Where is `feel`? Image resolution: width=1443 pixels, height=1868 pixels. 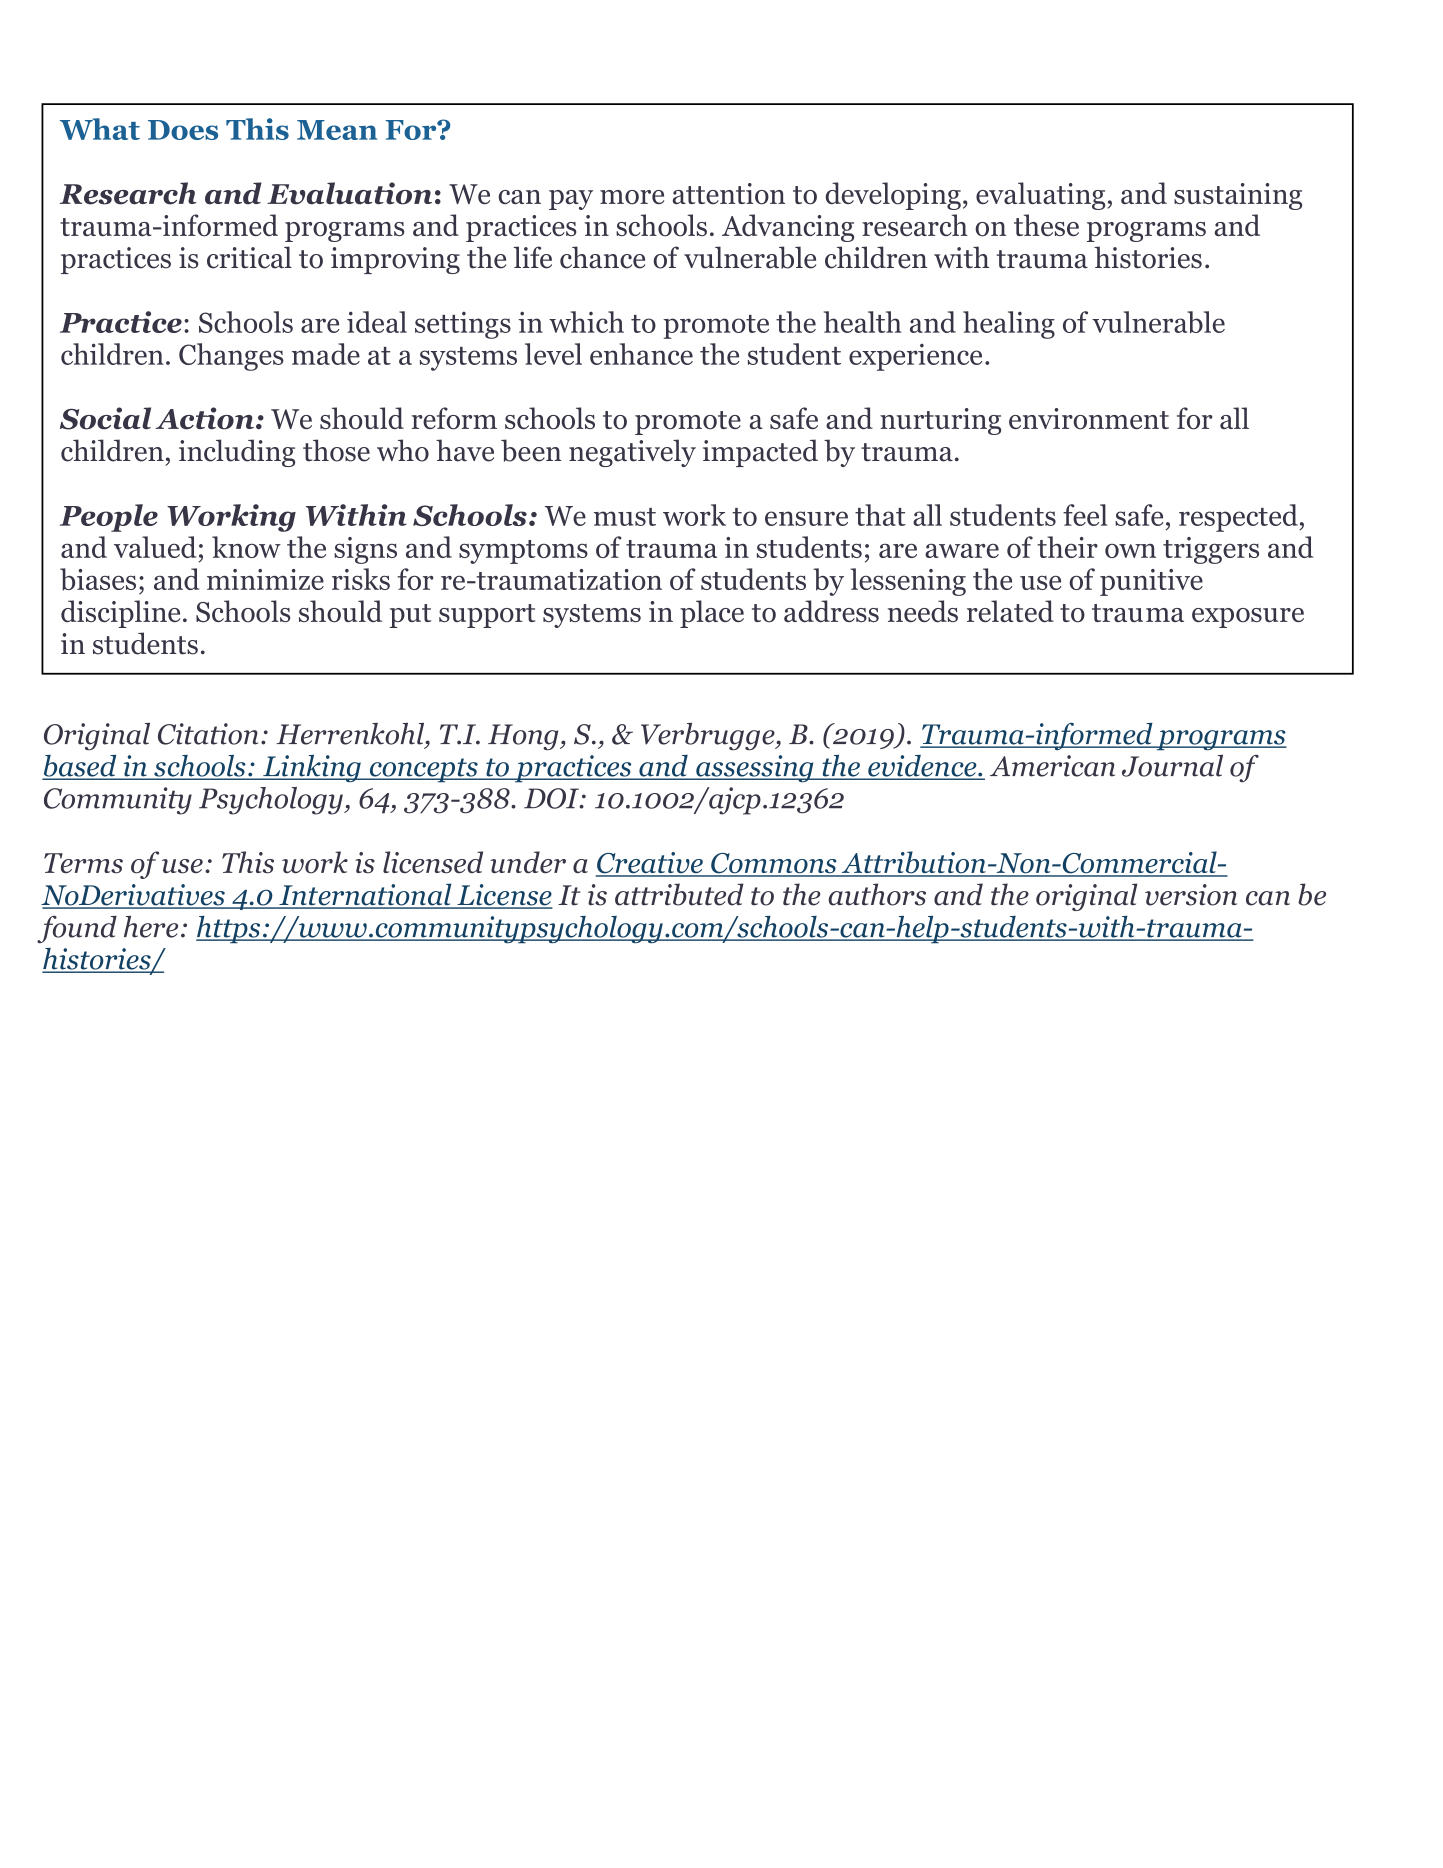 feel is located at coordinates (1085, 515).
